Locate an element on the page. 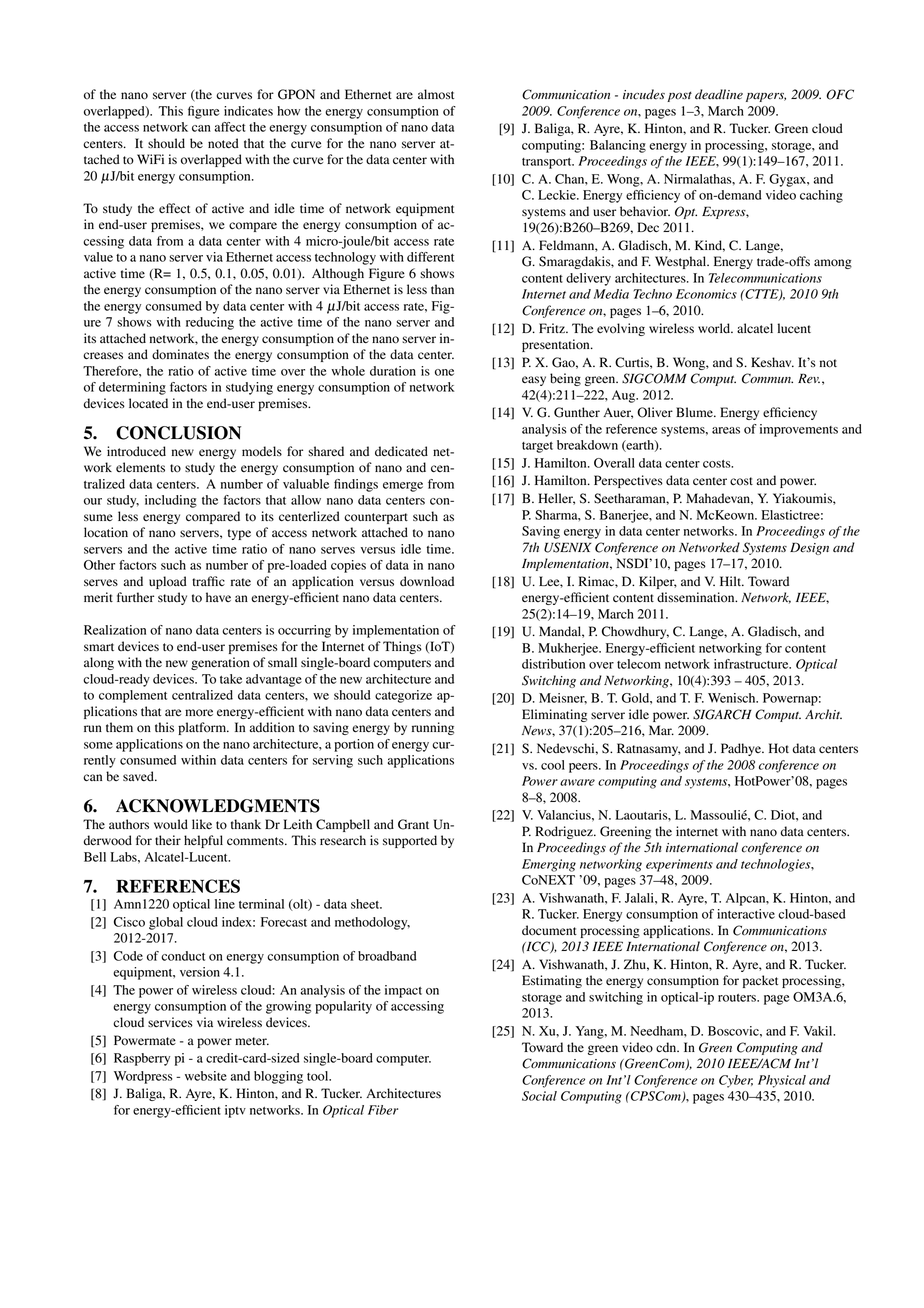 Image resolution: width=924 pixels, height=1308 pixels. upload is located at coordinates (168, 582).
